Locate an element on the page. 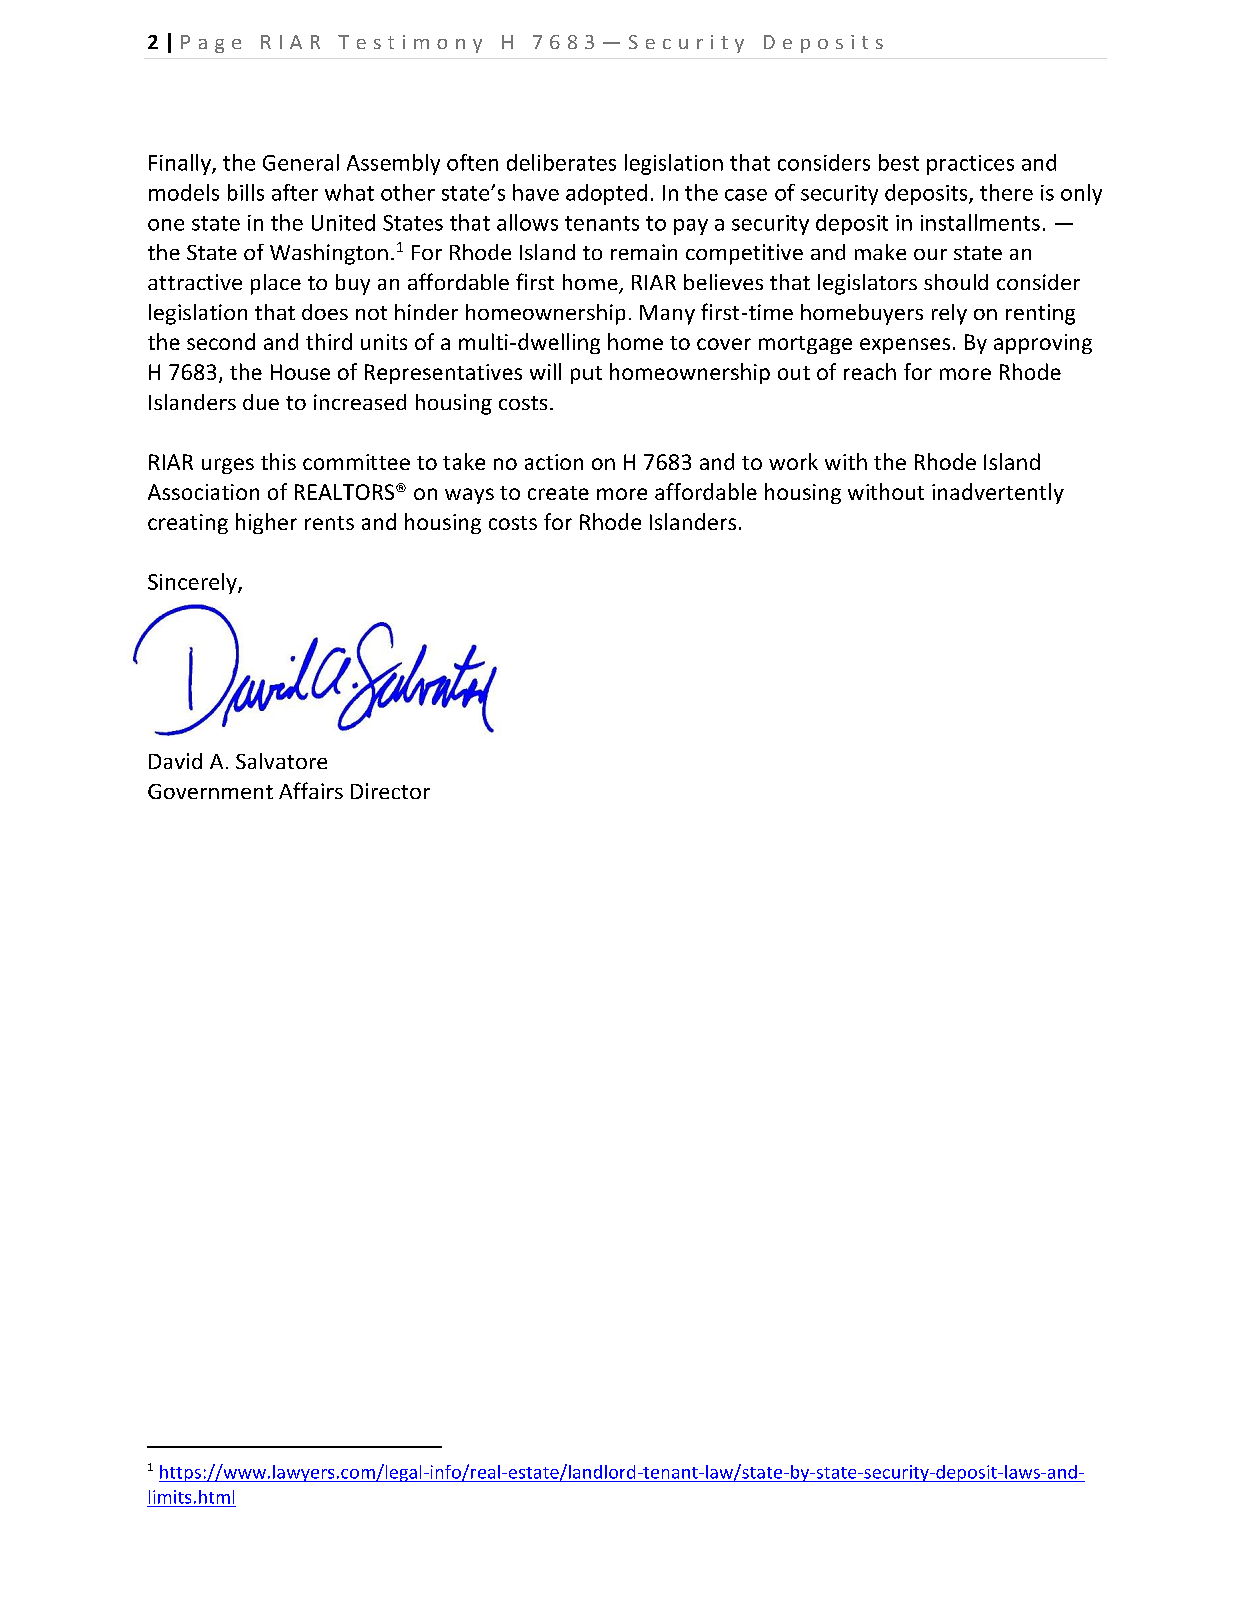  adopted is located at coordinates (606, 194).
